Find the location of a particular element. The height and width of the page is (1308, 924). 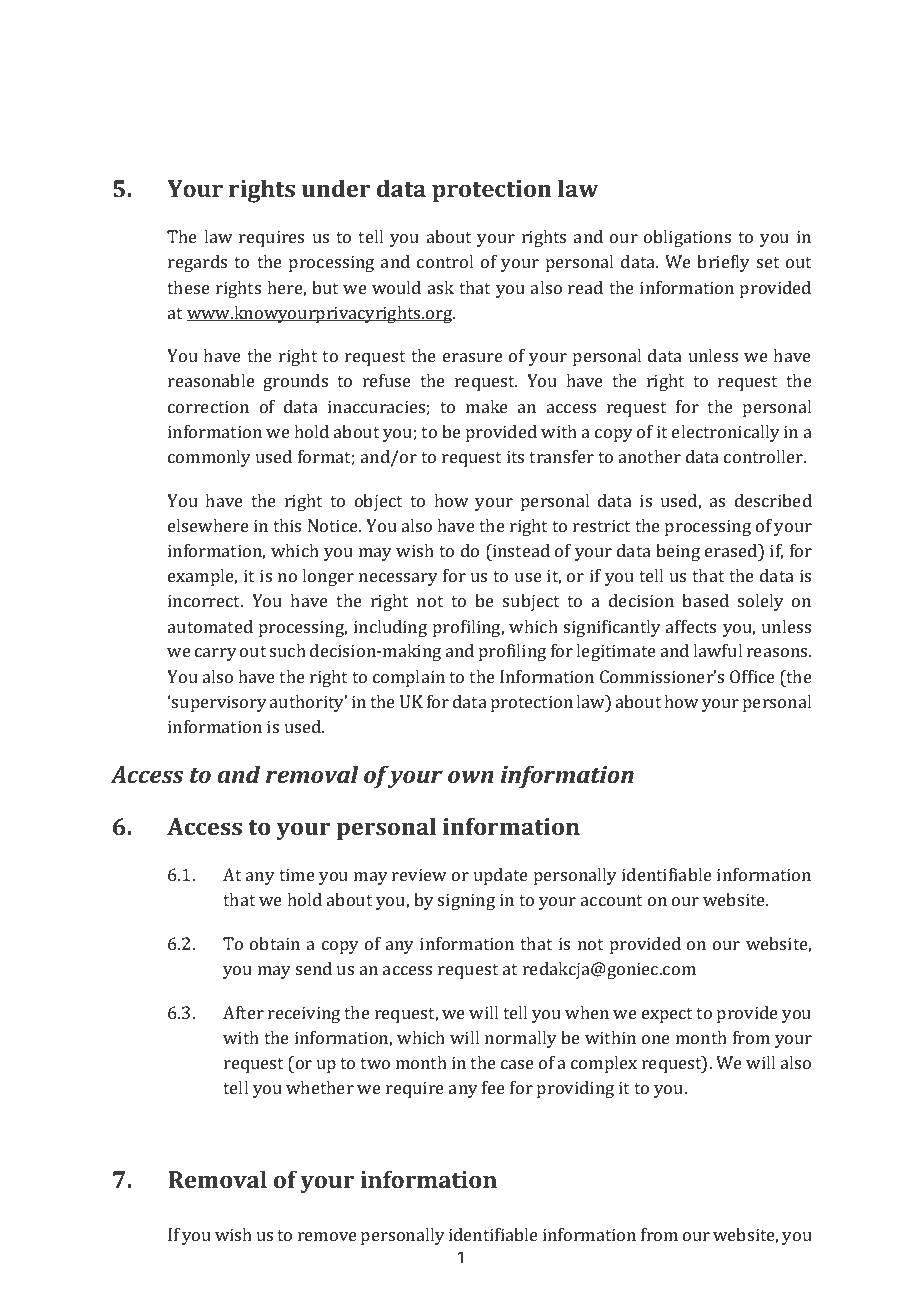

providing is located at coordinates (575, 1089).
